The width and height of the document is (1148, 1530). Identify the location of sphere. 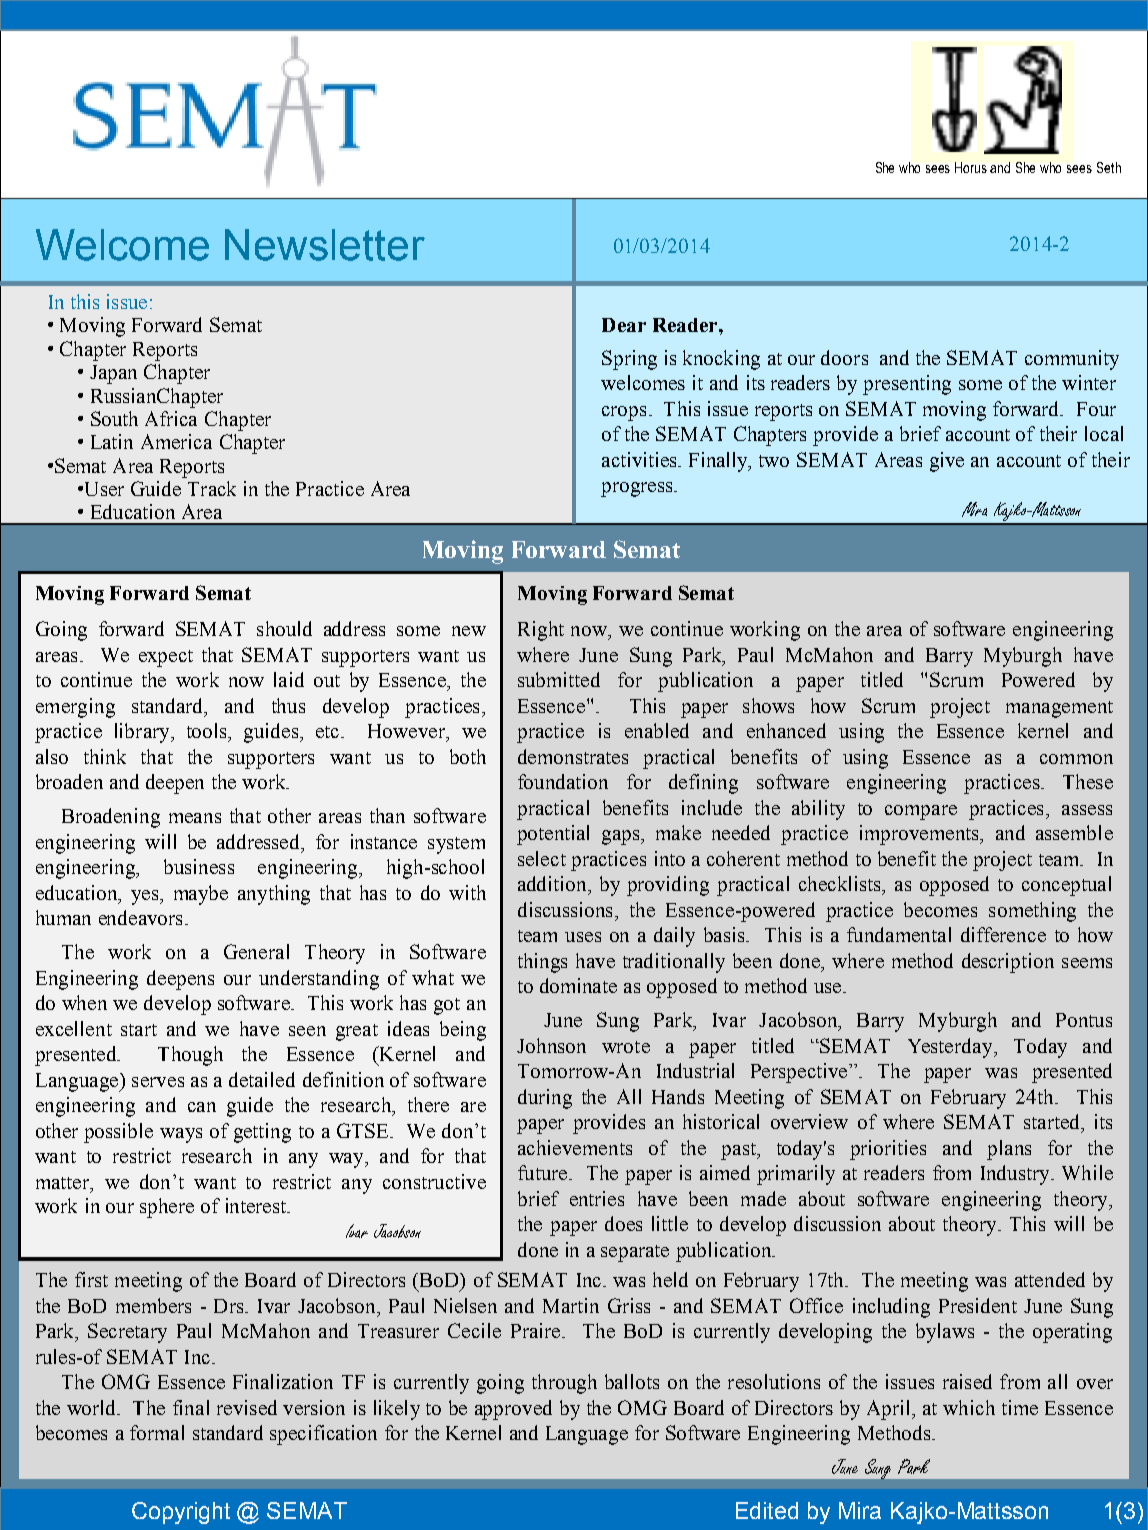
(167, 1208).
